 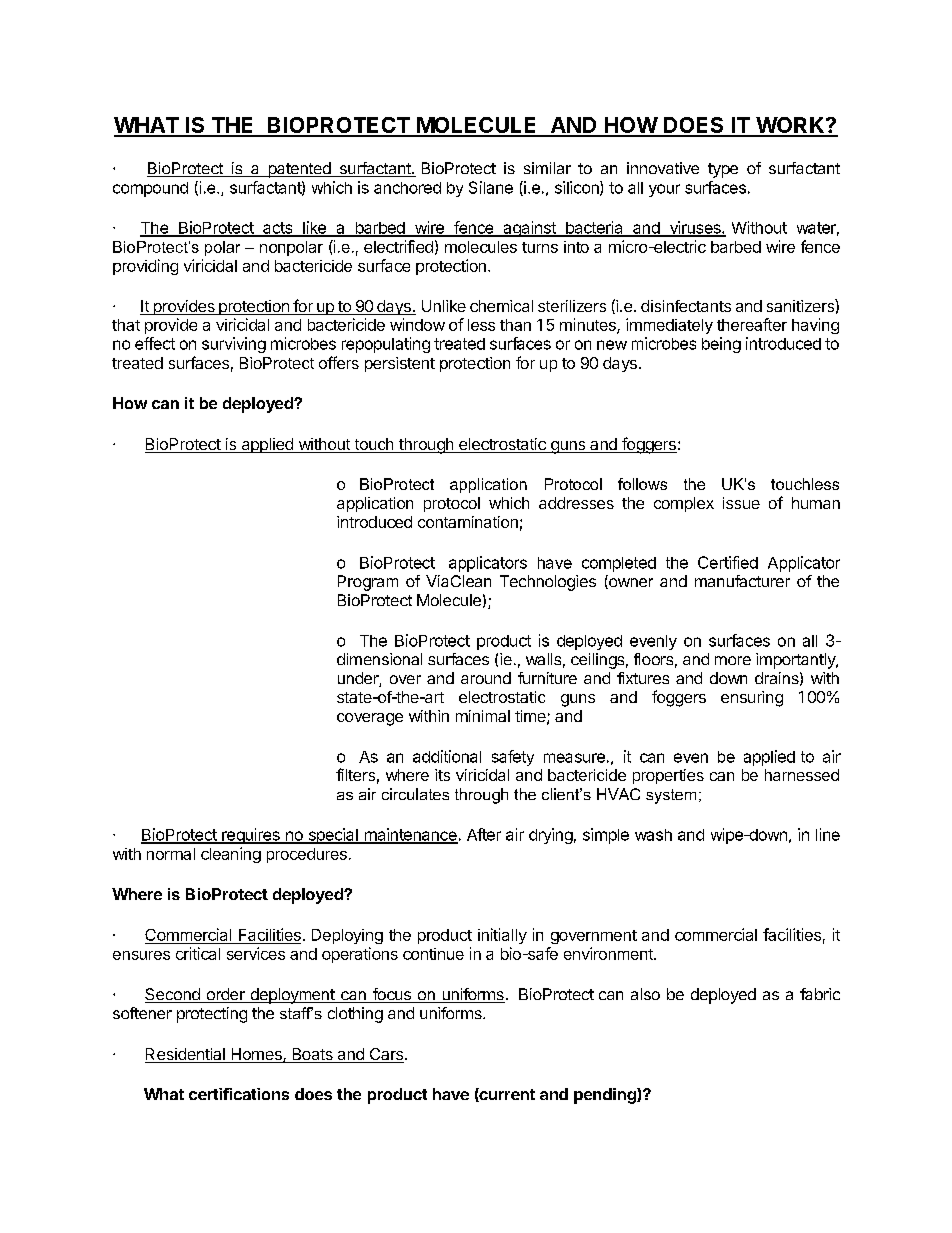 I want to click on anchored, so click(x=407, y=188).
